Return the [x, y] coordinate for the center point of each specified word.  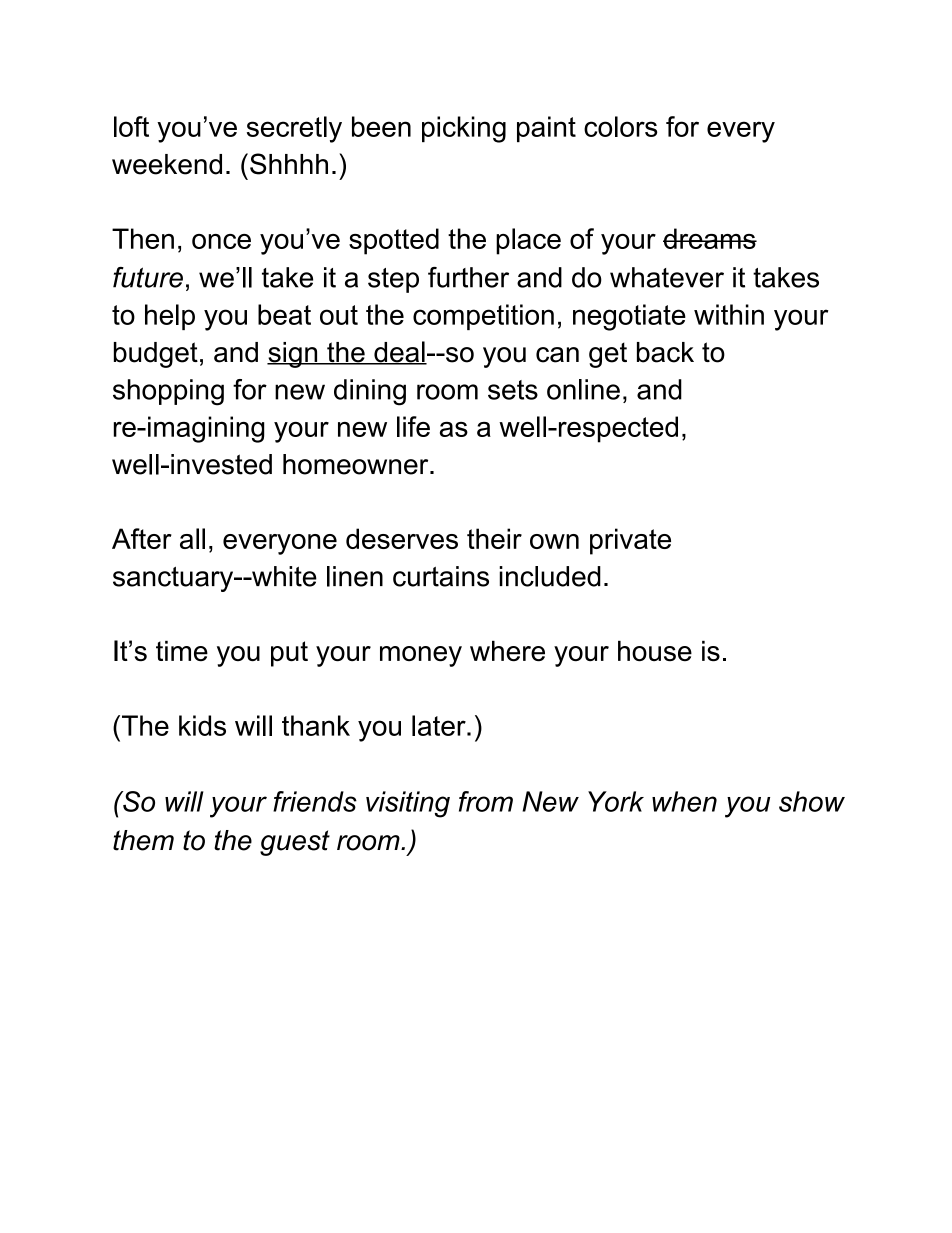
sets [513, 390]
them [143, 840]
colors [621, 126]
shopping [168, 392]
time [182, 650]
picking [464, 129]
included [550, 576]
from [486, 801]
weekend [167, 164]
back [665, 352]
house [655, 650]
